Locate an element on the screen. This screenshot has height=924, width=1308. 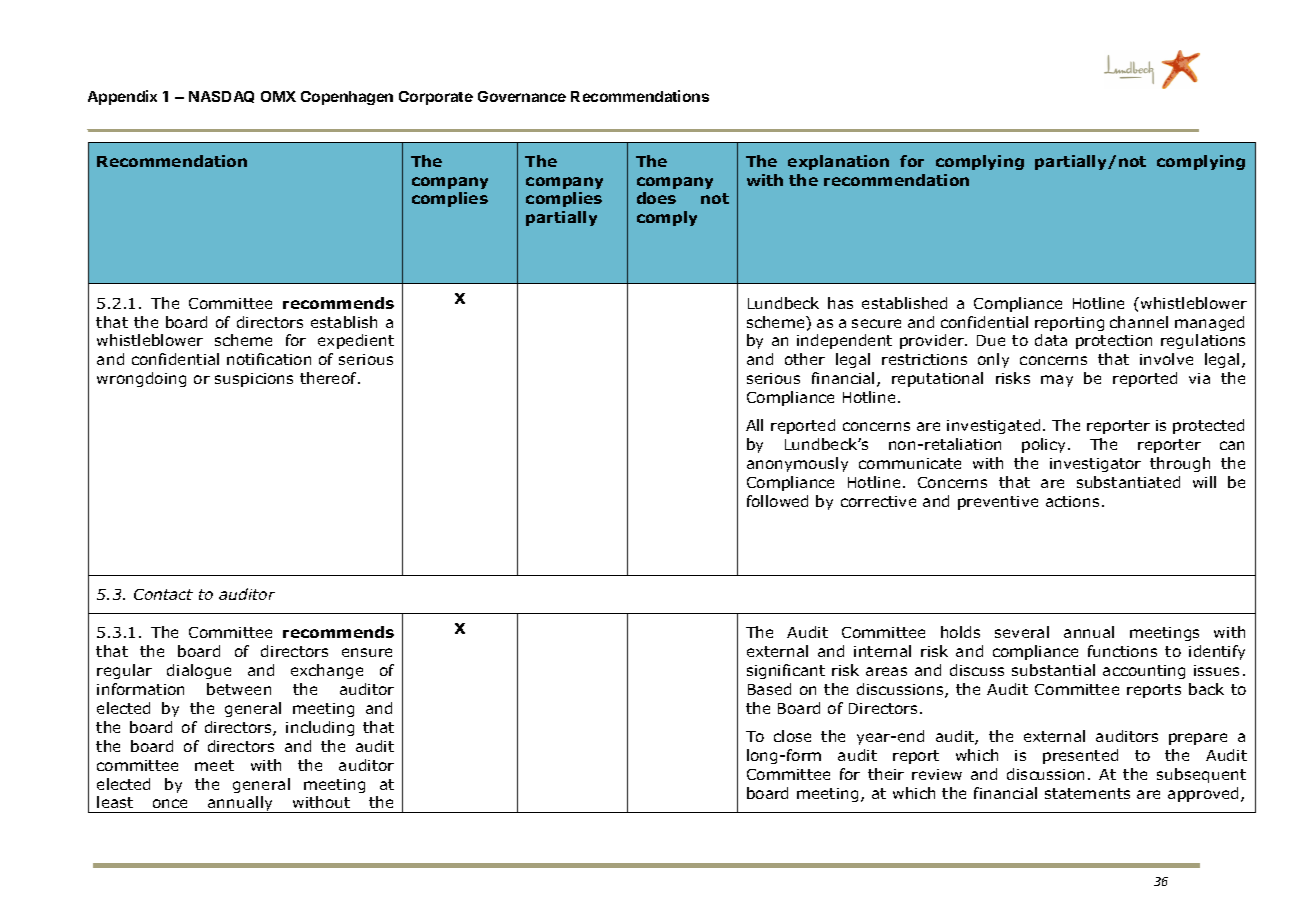
statements is located at coordinates (1087, 793).
